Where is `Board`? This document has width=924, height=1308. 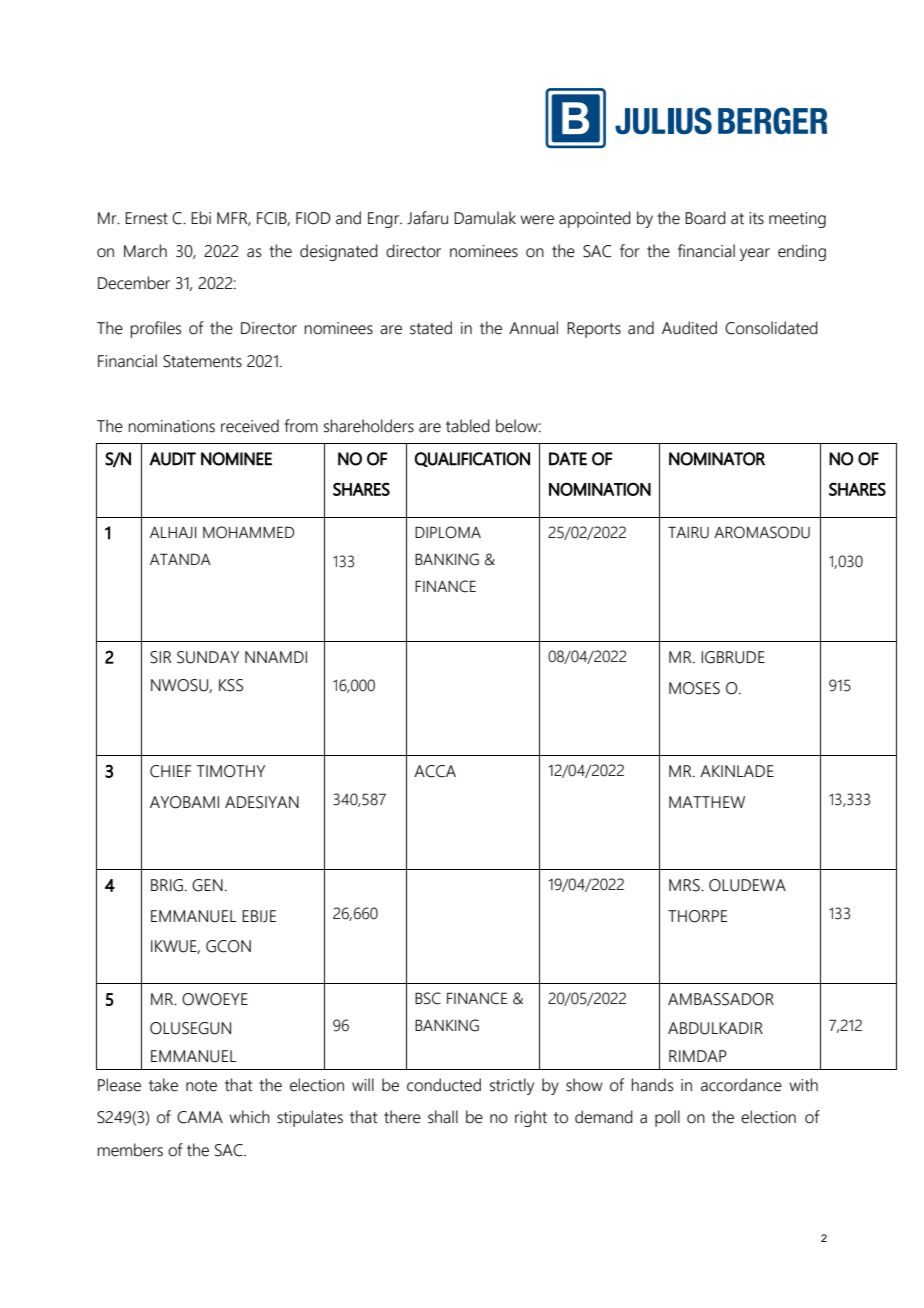 Board is located at coordinates (705, 218).
